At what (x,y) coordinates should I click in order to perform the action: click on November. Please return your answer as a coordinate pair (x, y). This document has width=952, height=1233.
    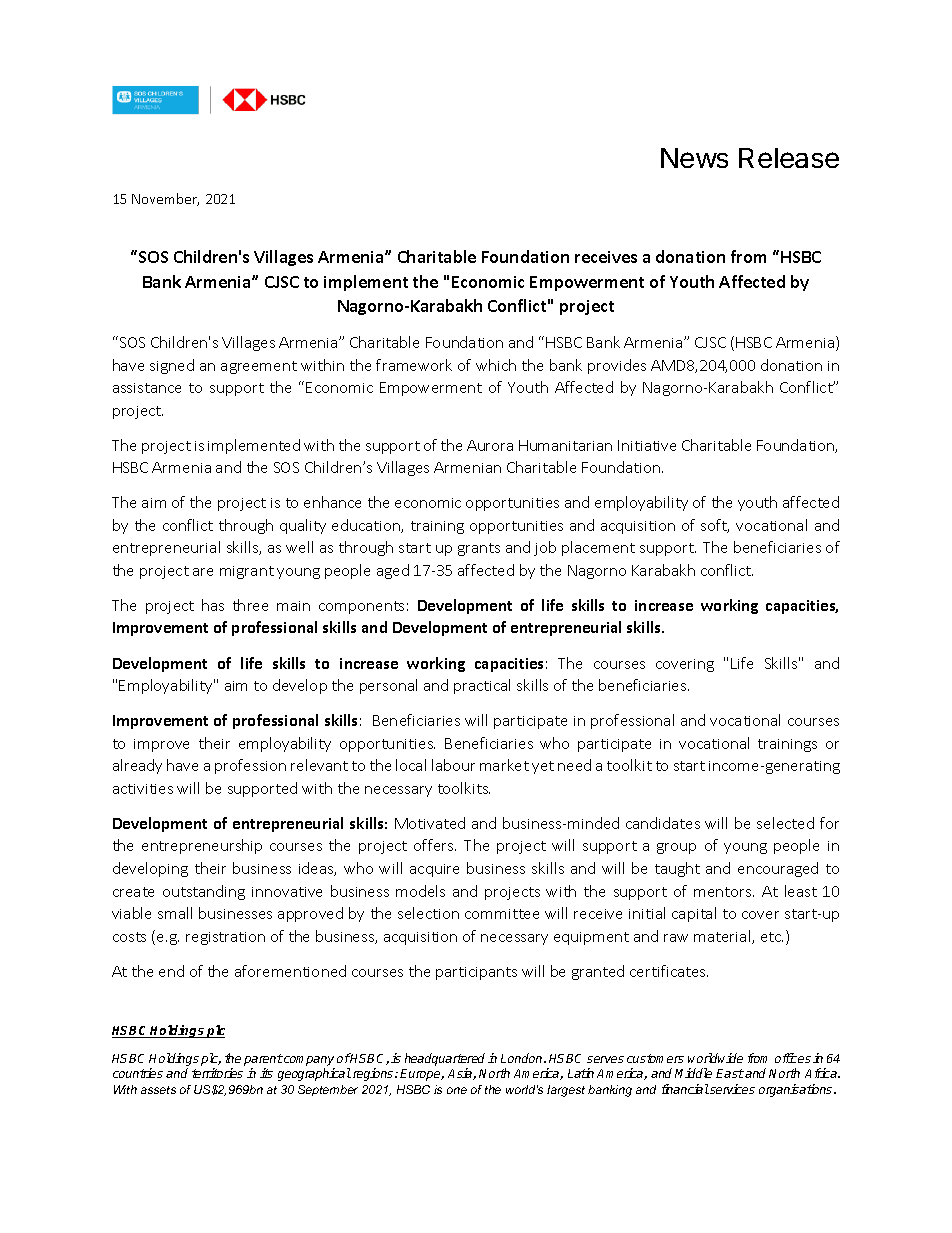
    Looking at the image, I should click on (165, 199).
